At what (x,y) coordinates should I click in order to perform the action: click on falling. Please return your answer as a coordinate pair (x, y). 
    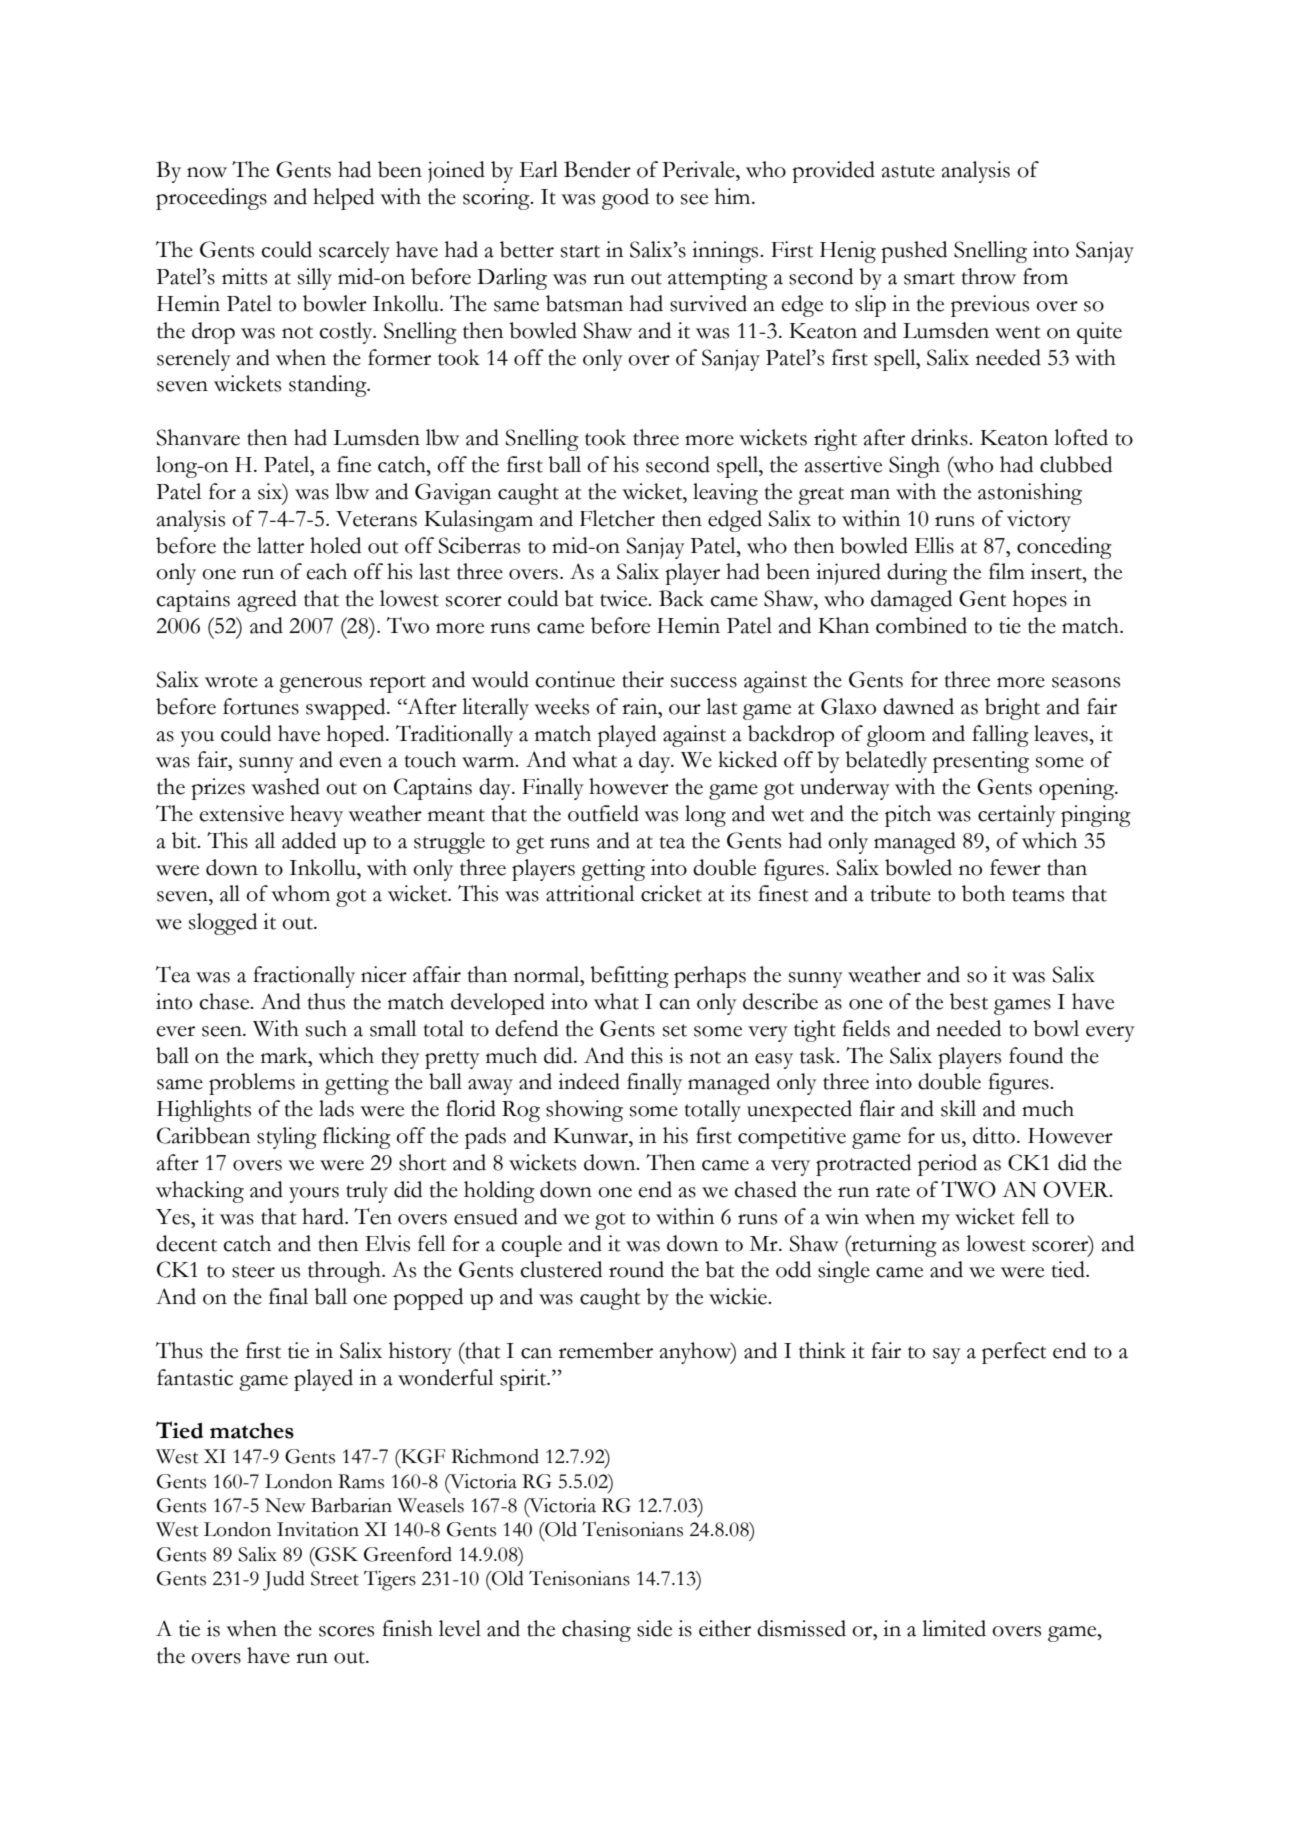
    Looking at the image, I should click on (1000, 736).
